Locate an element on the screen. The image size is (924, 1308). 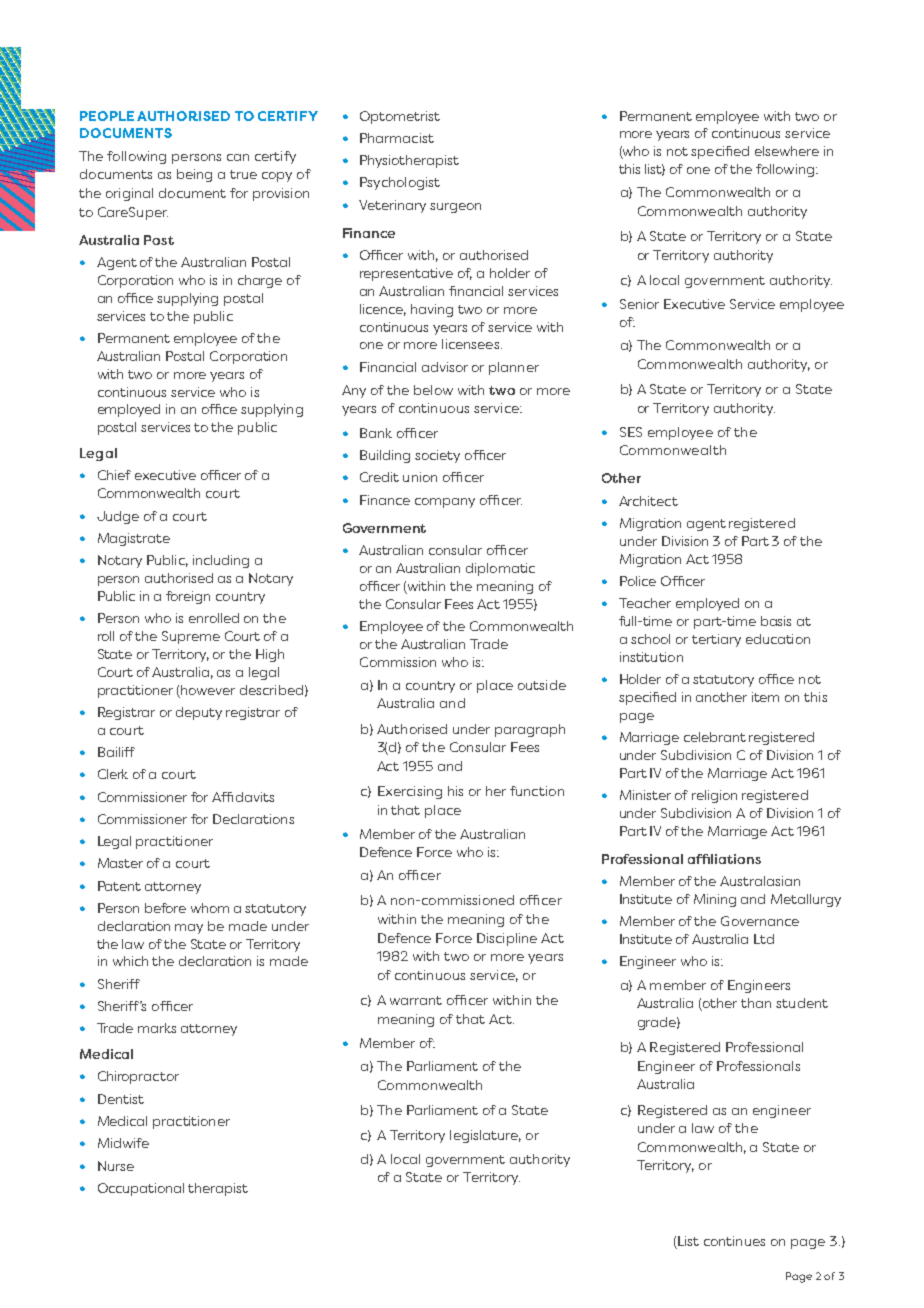
warrant is located at coordinates (416, 1000).
